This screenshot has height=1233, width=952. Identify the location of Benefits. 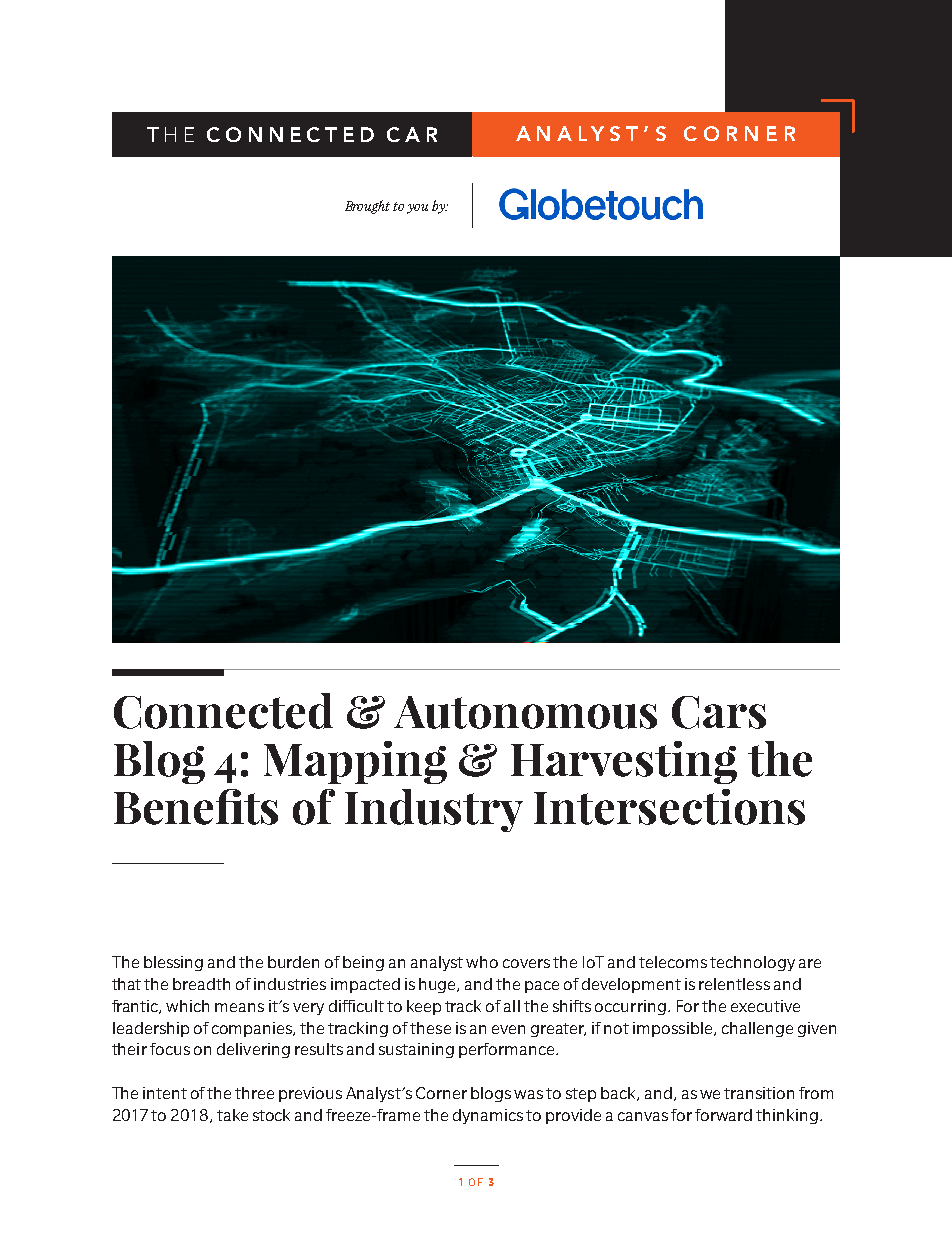
(196, 807).
